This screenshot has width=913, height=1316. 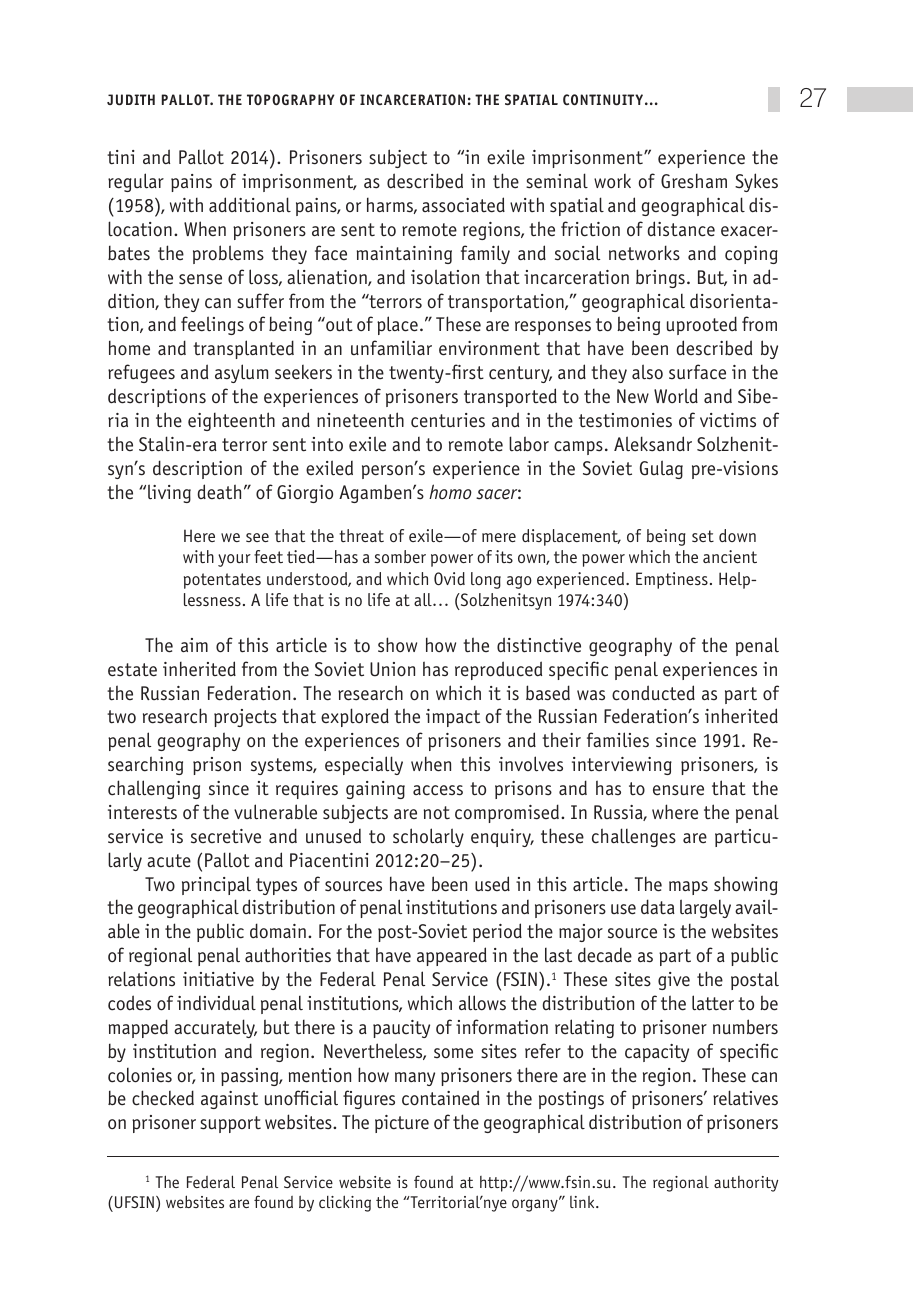 I want to click on homo, so click(x=450, y=492).
